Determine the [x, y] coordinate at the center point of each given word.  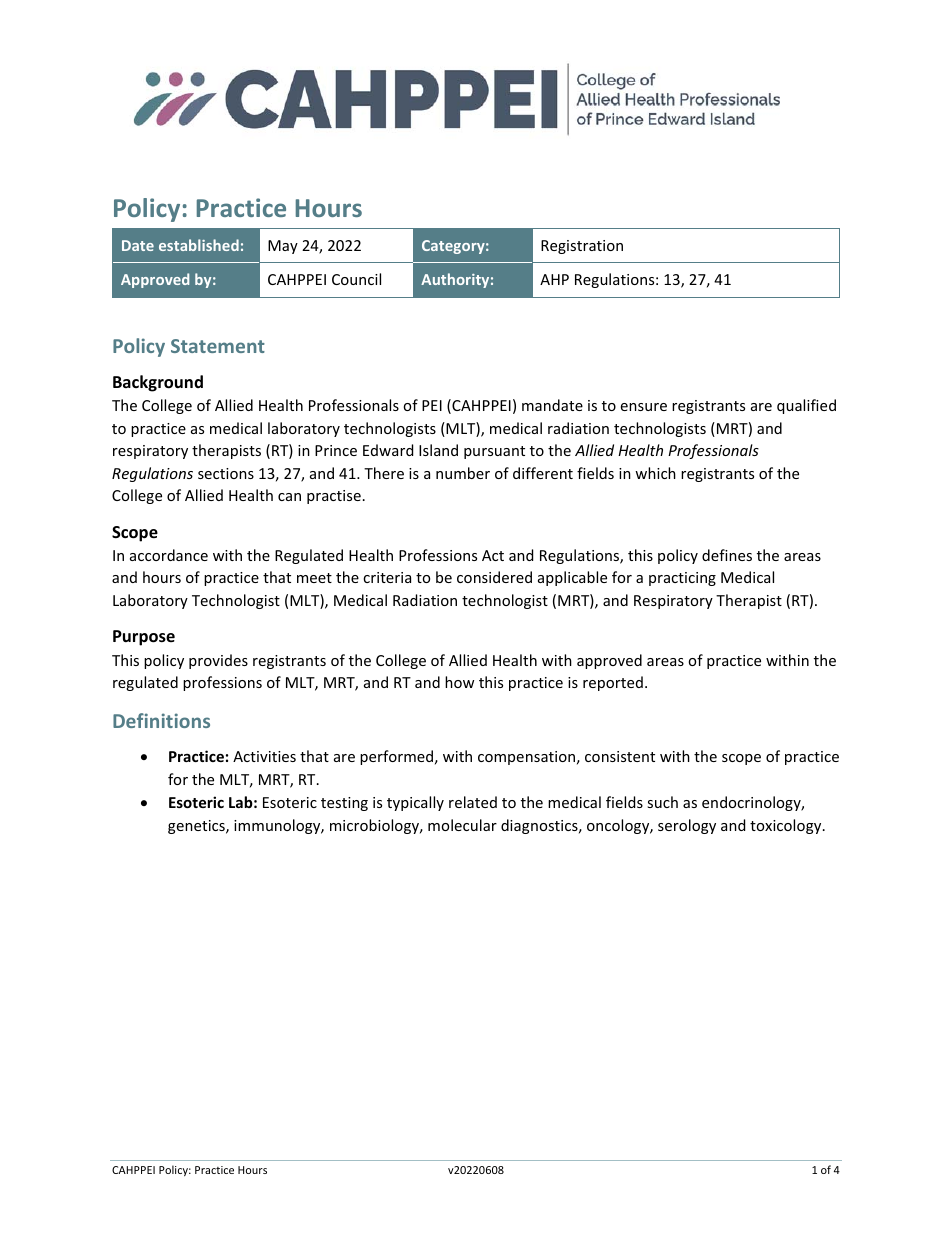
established [199, 245]
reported [613, 683]
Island [438, 450]
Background [158, 383]
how [459, 682]
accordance [169, 555]
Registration [582, 247]
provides [218, 661]
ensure [644, 407]
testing [344, 804]
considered [494, 577]
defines [727, 555]
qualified [806, 406]
